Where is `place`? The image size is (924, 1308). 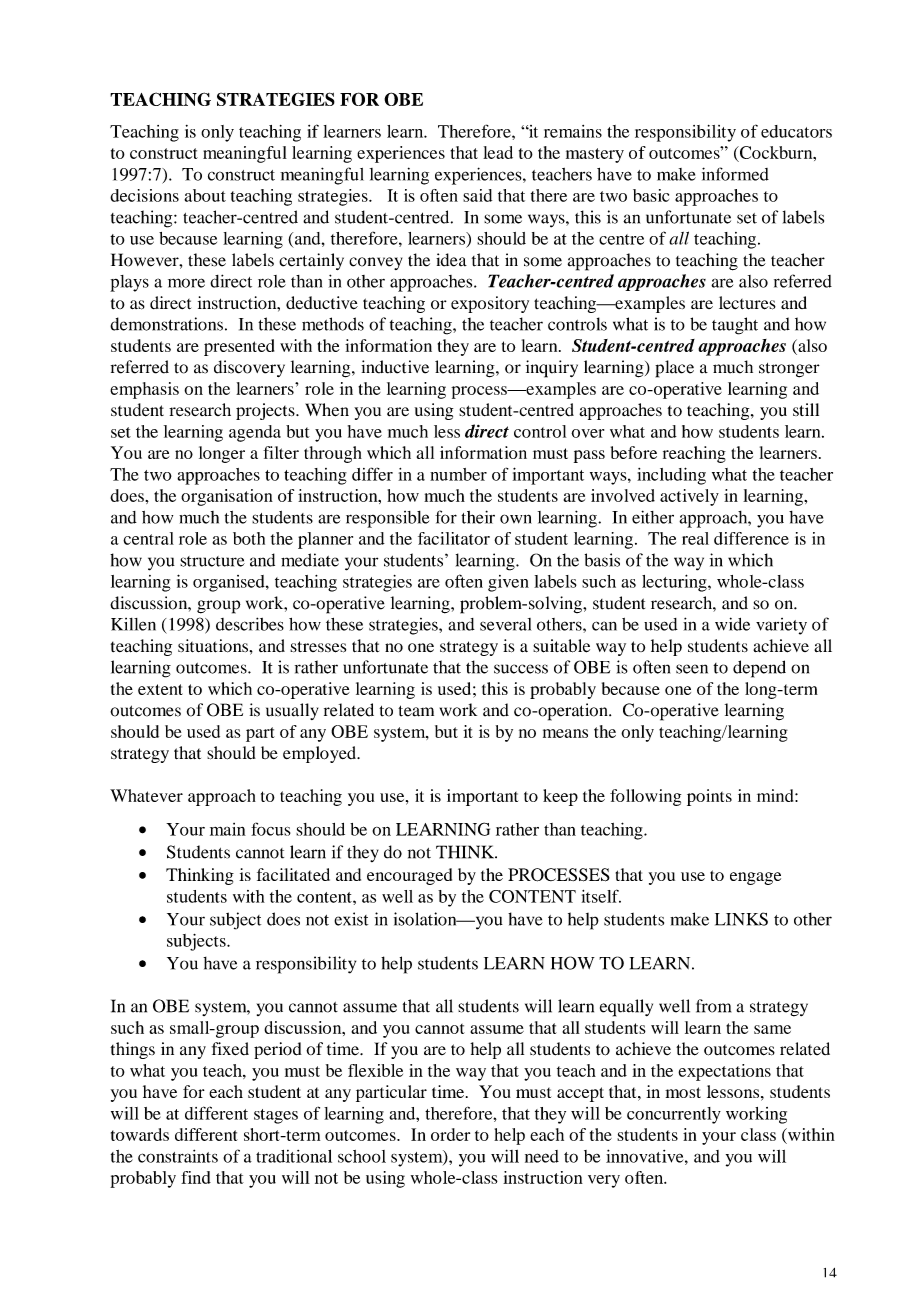
place is located at coordinates (674, 369).
